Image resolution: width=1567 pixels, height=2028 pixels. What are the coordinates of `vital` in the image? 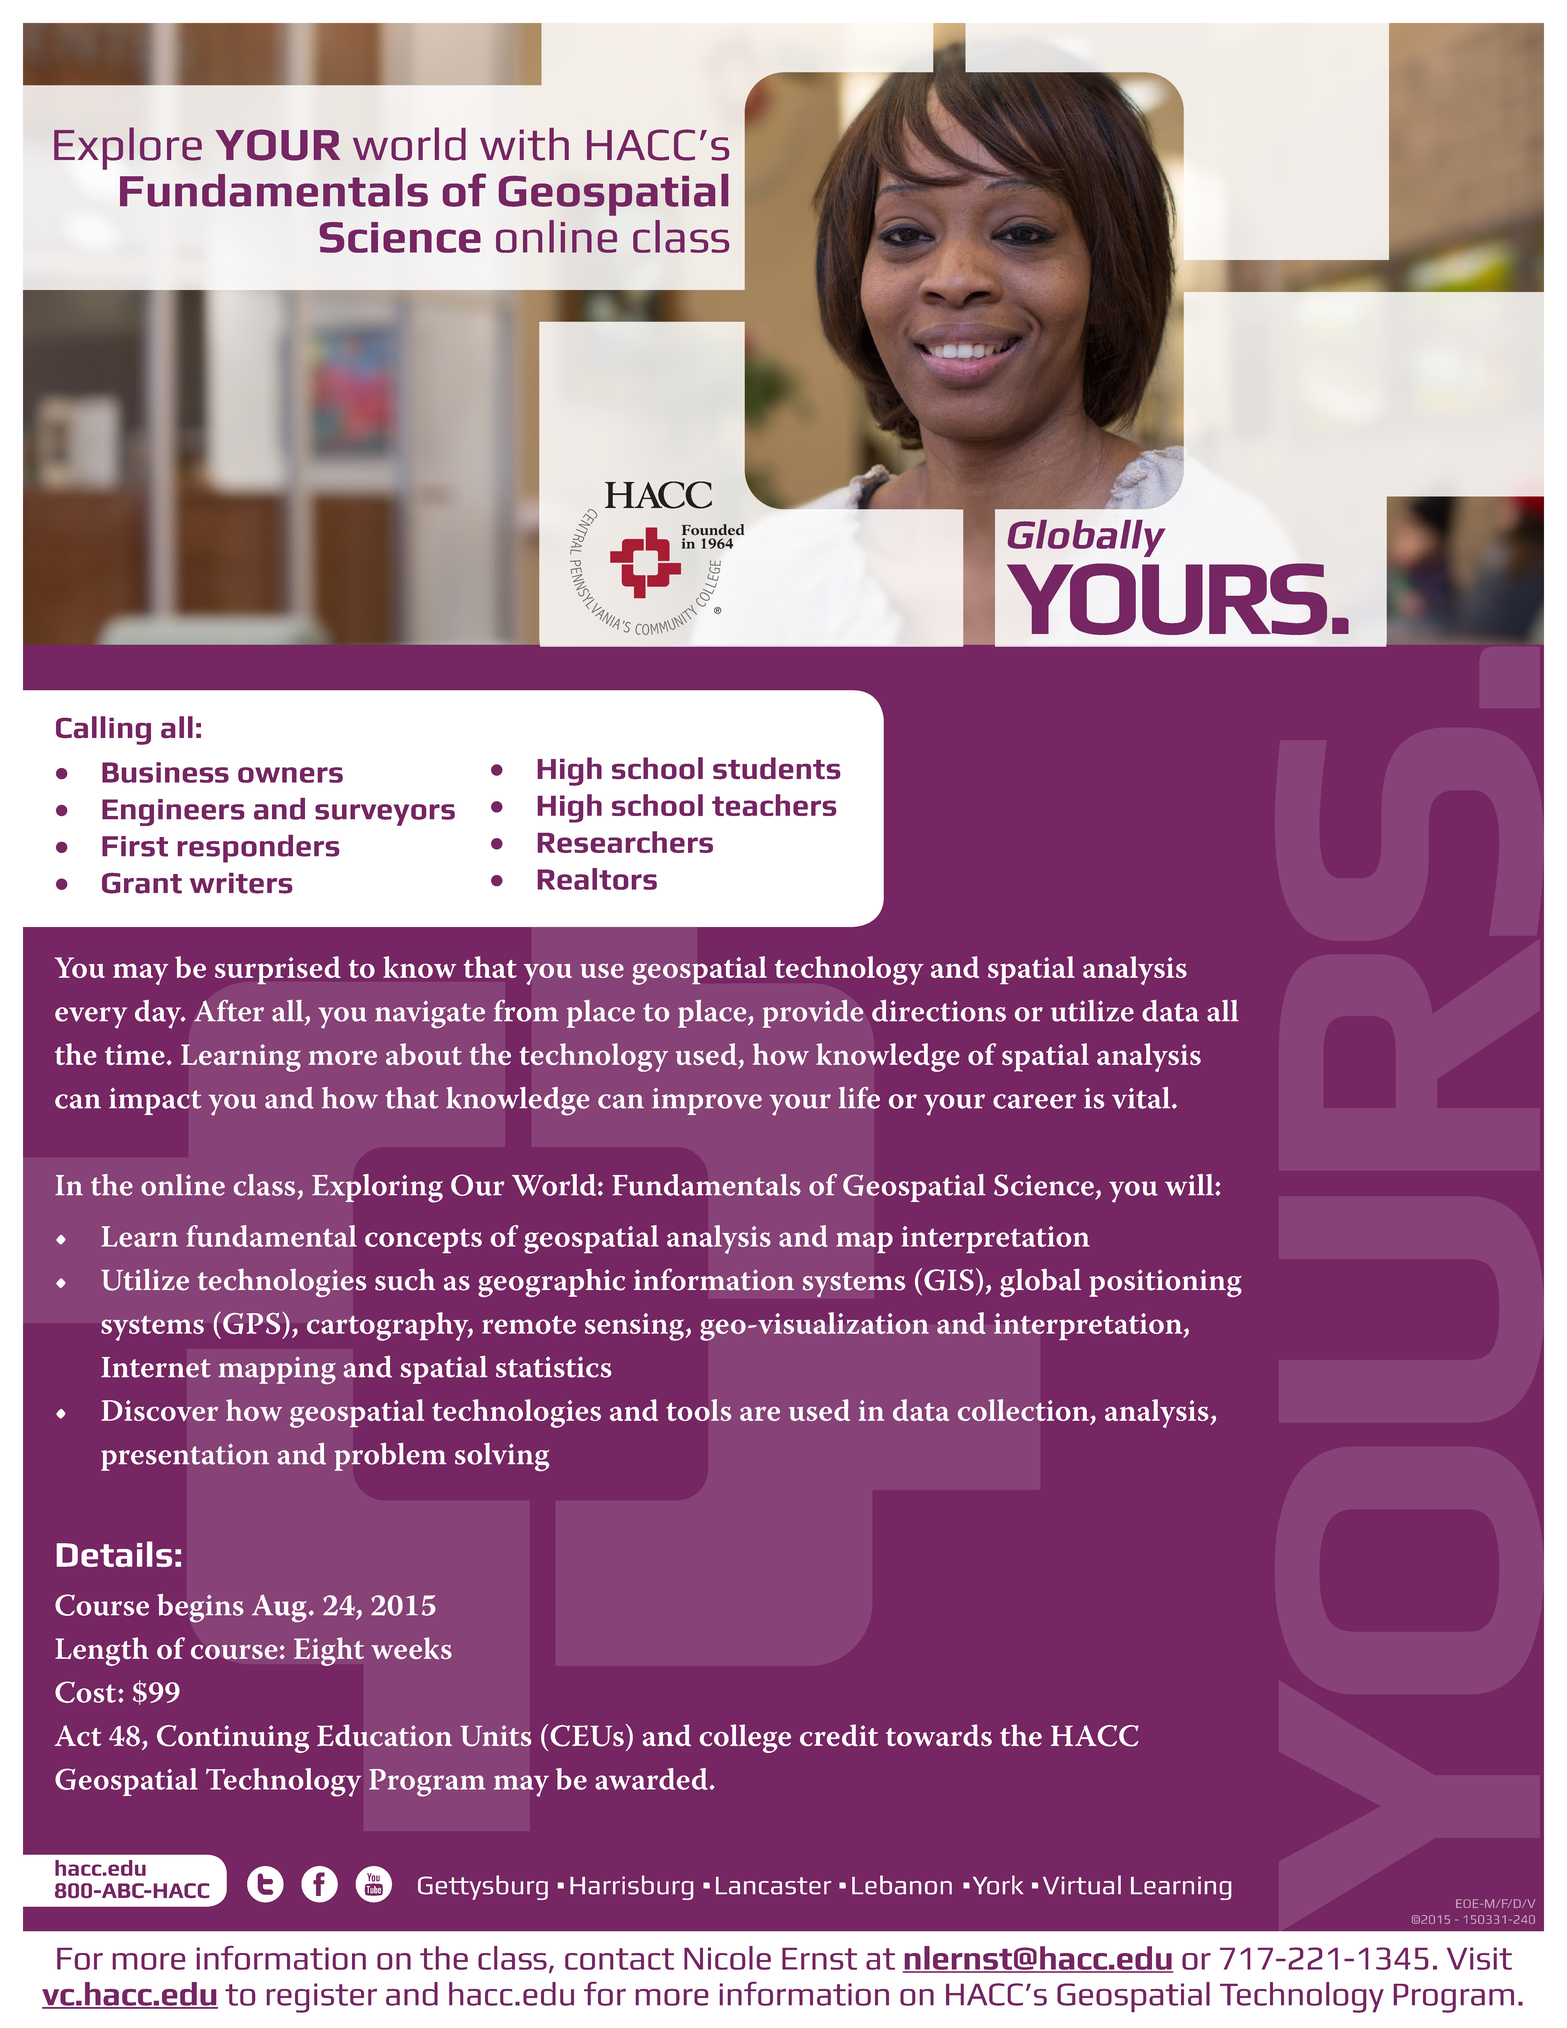 It's located at (1142, 1098).
